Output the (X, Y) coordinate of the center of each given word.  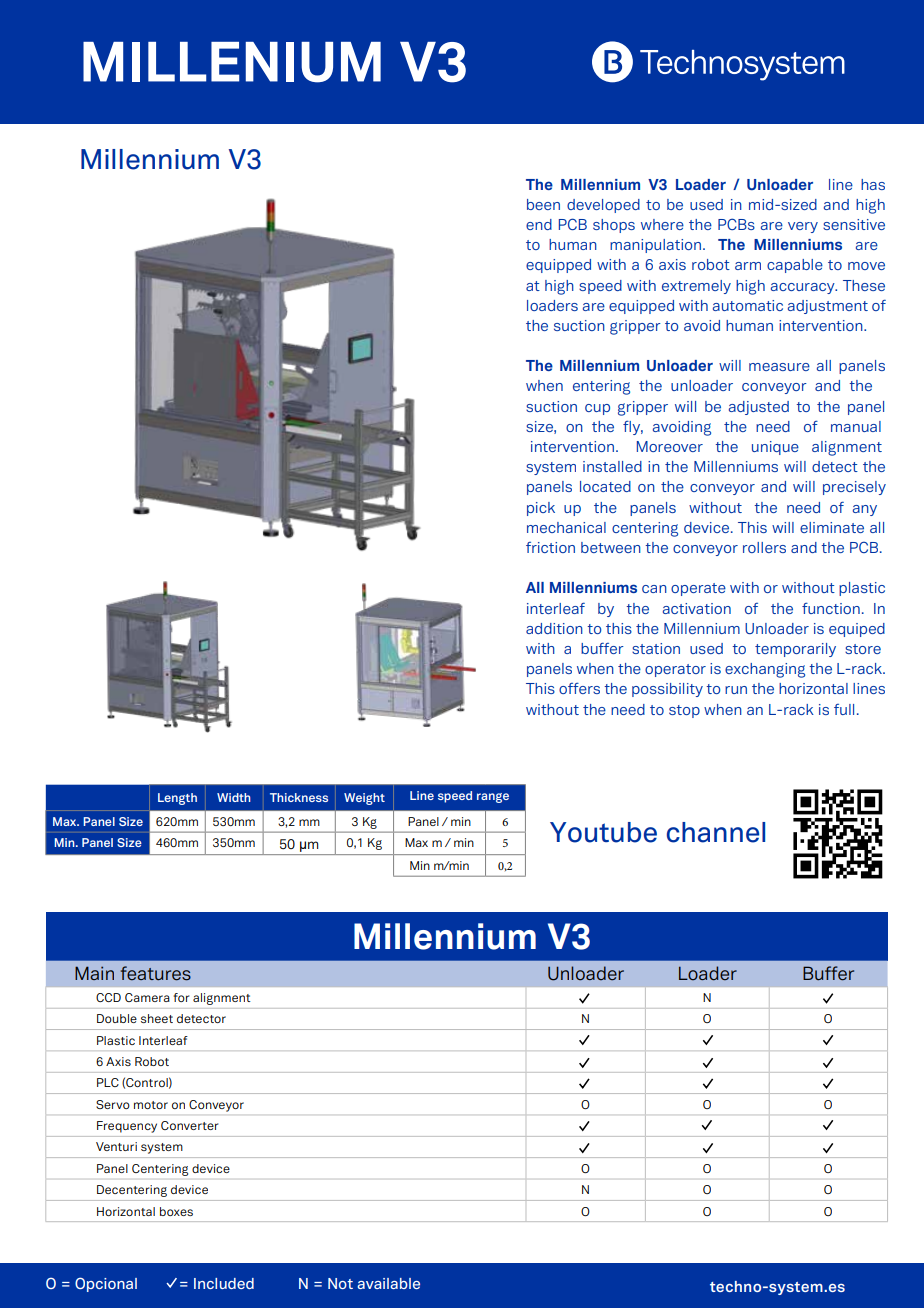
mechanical (566, 527)
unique (775, 448)
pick (541, 509)
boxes (176, 1211)
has (873, 184)
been (543, 204)
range (493, 798)
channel (716, 832)
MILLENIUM (232, 62)
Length (177, 799)
